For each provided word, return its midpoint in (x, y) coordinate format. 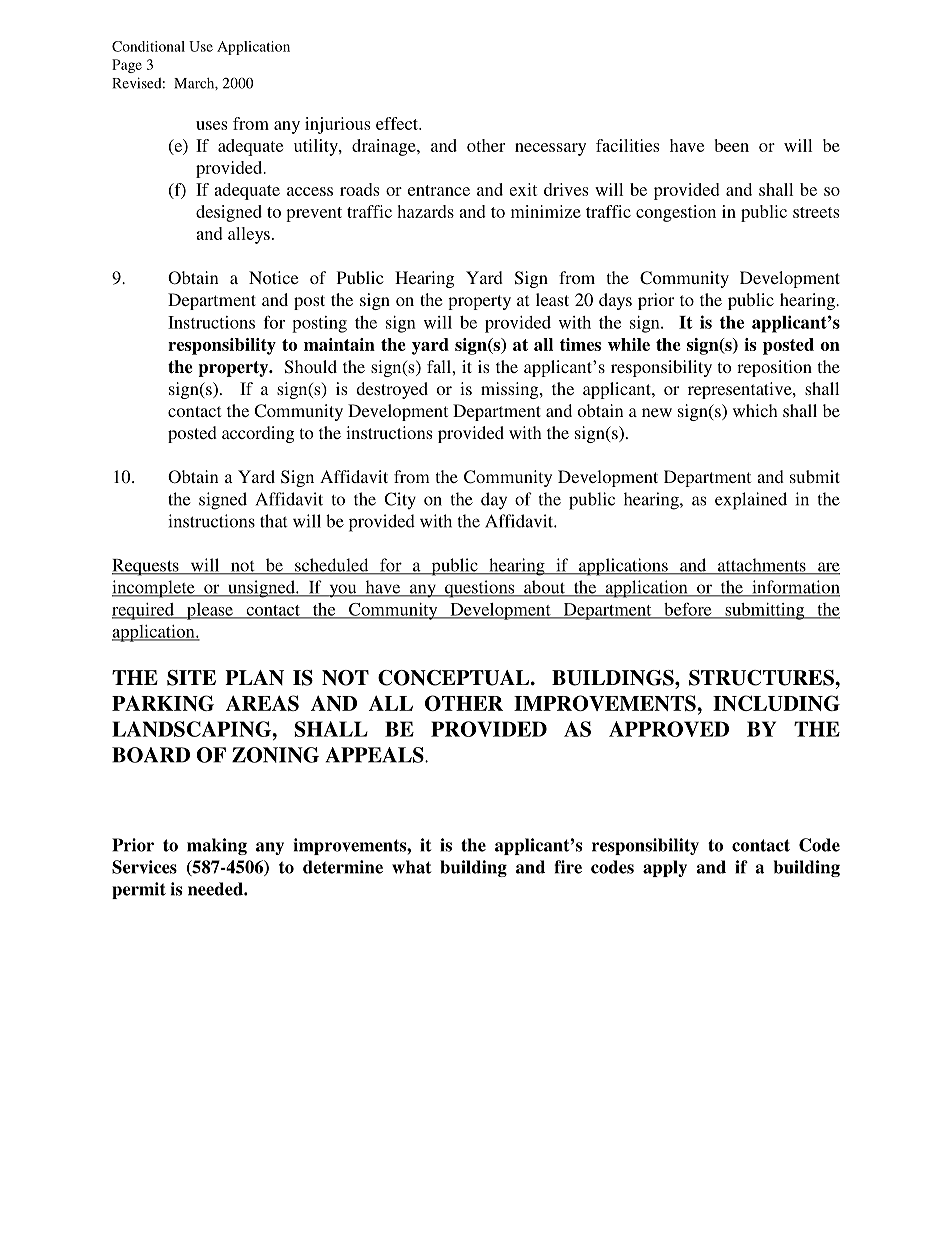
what (412, 867)
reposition (774, 368)
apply (665, 868)
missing (511, 390)
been (731, 145)
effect (398, 123)
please (210, 611)
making (217, 846)
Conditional (148, 46)
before (688, 610)
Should (311, 367)
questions (479, 589)
